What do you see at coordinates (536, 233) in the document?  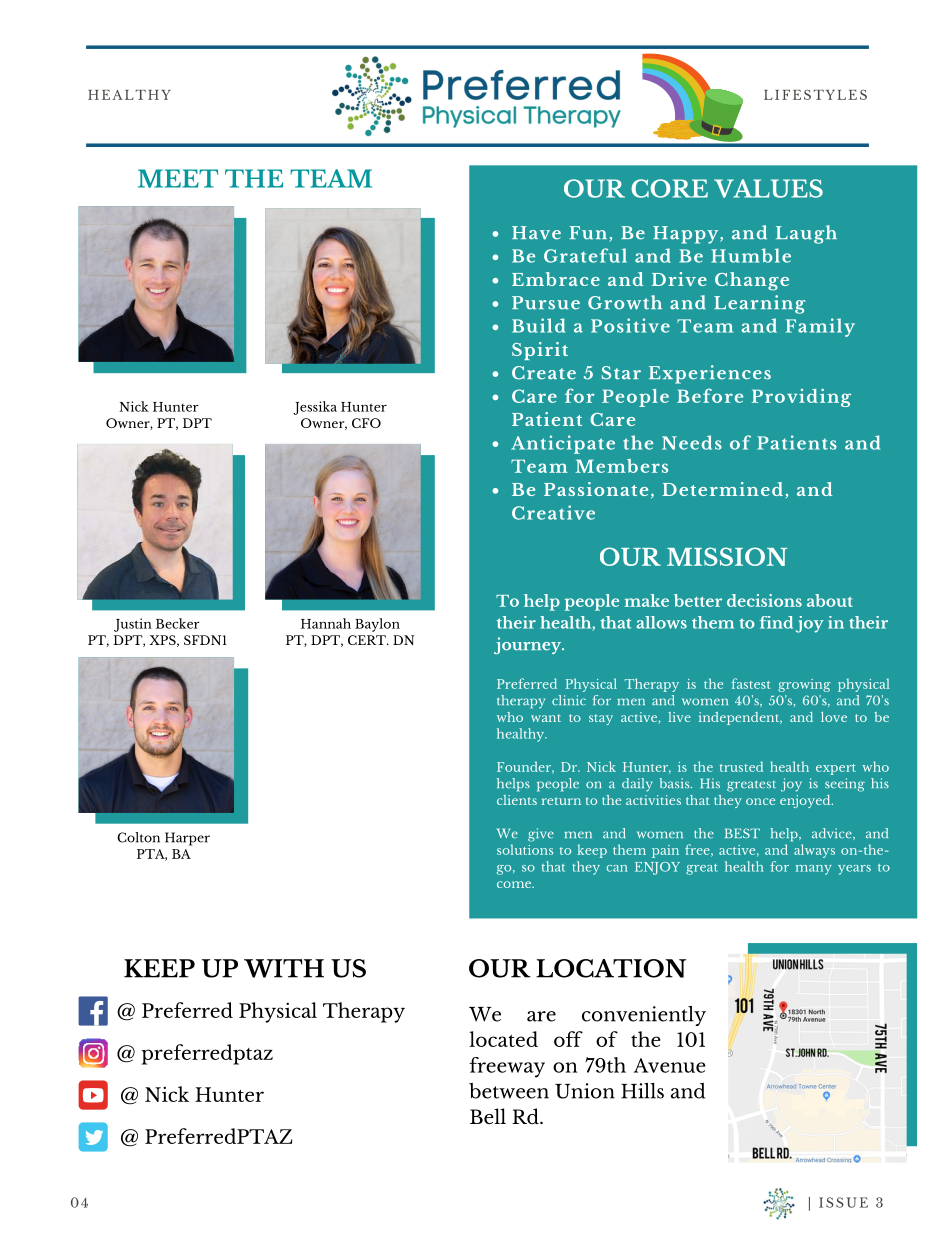 I see `Have` at bounding box center [536, 233].
